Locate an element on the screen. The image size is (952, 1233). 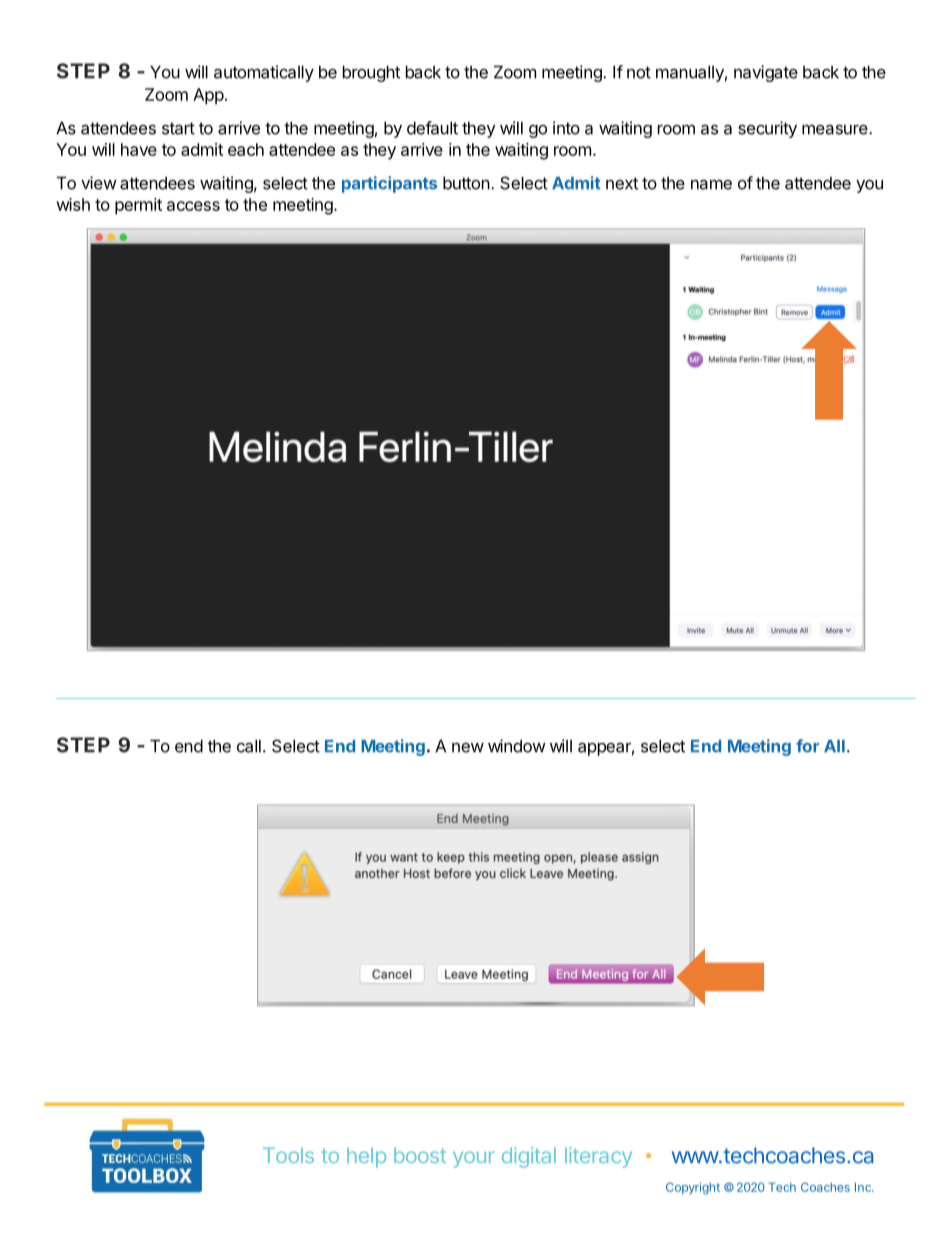
window is located at coordinates (517, 746).
